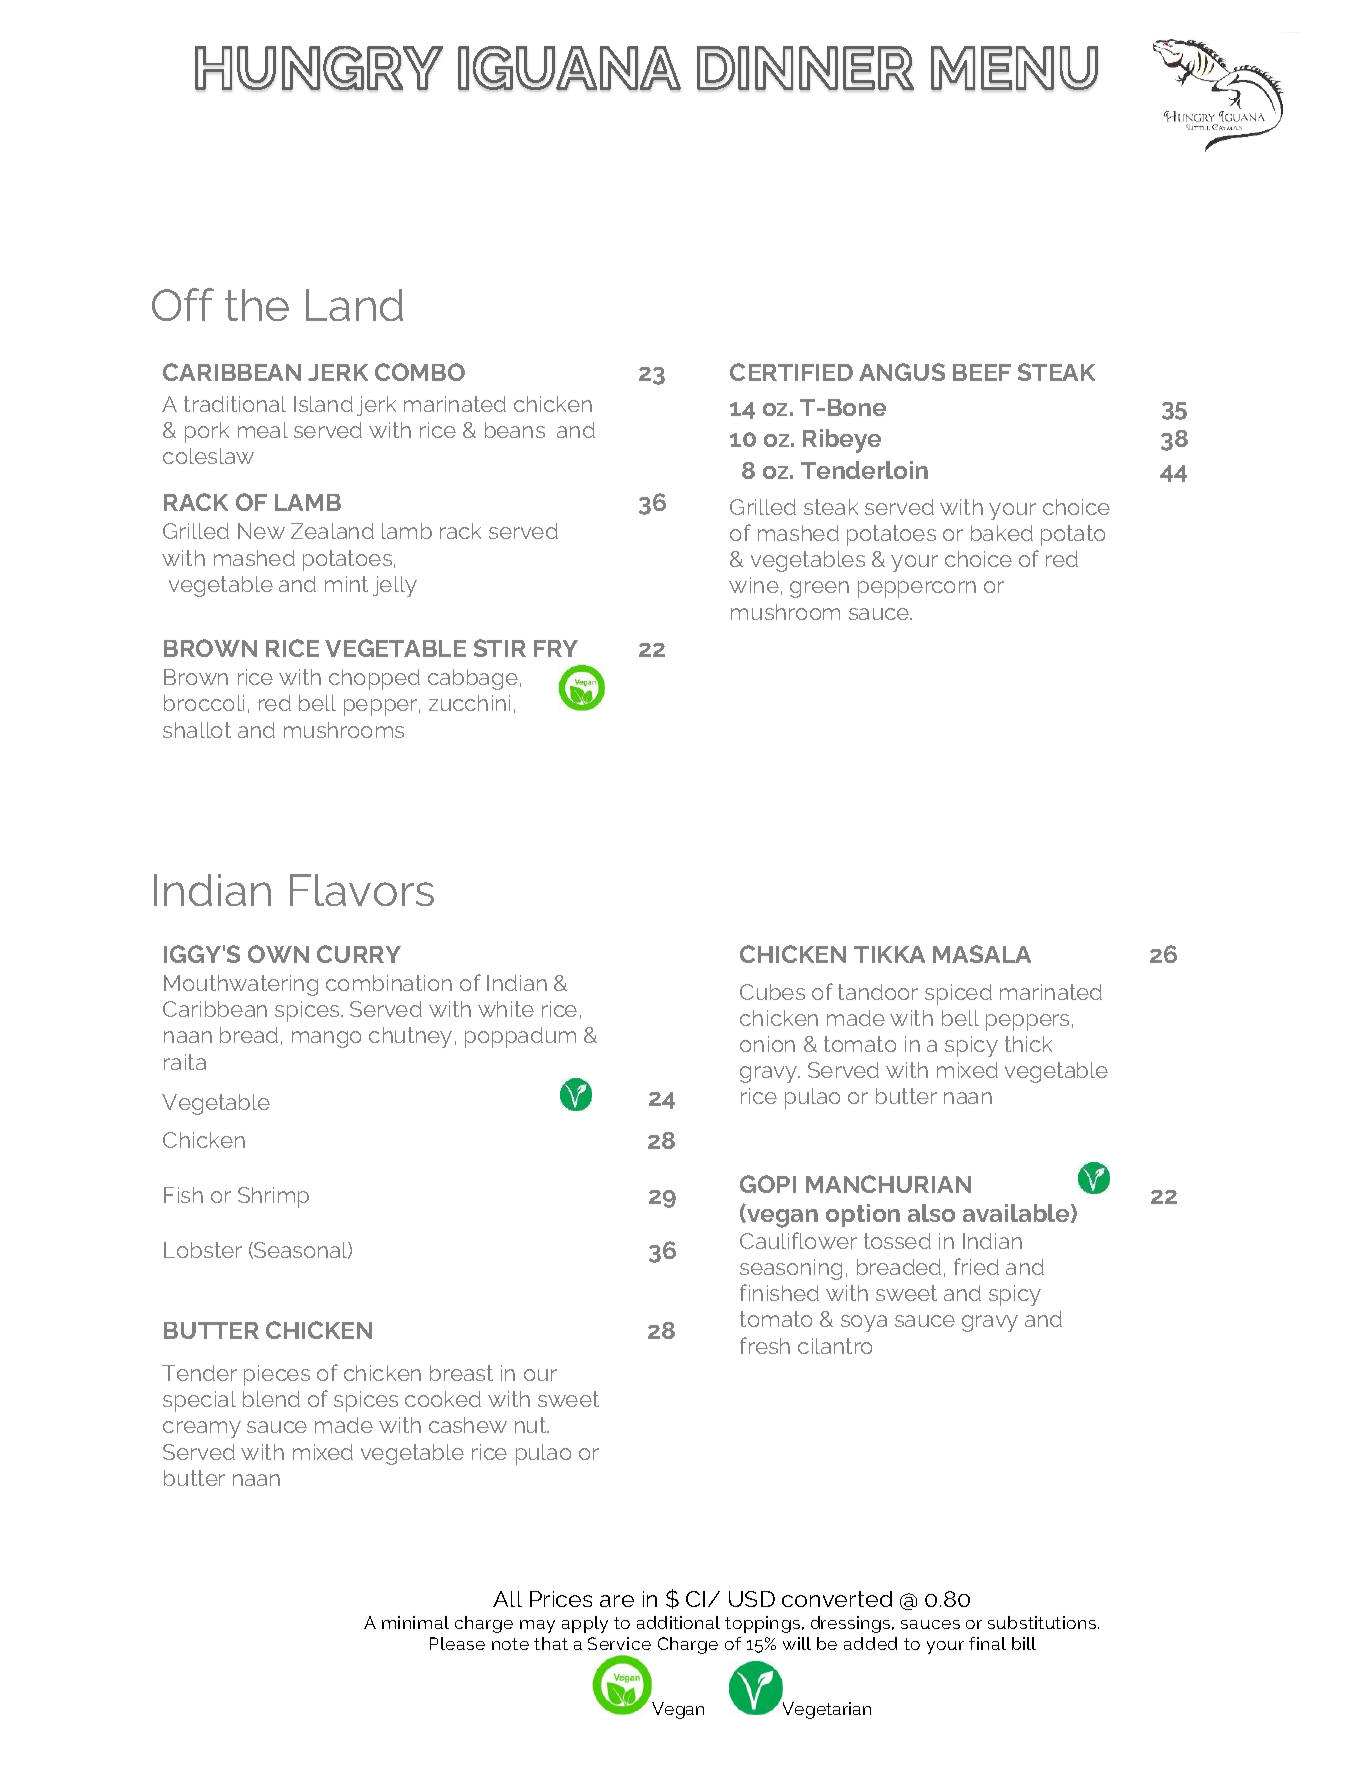 The image size is (1365, 1767). What do you see at coordinates (415, 1622) in the document?
I see `minimal` at bounding box center [415, 1622].
